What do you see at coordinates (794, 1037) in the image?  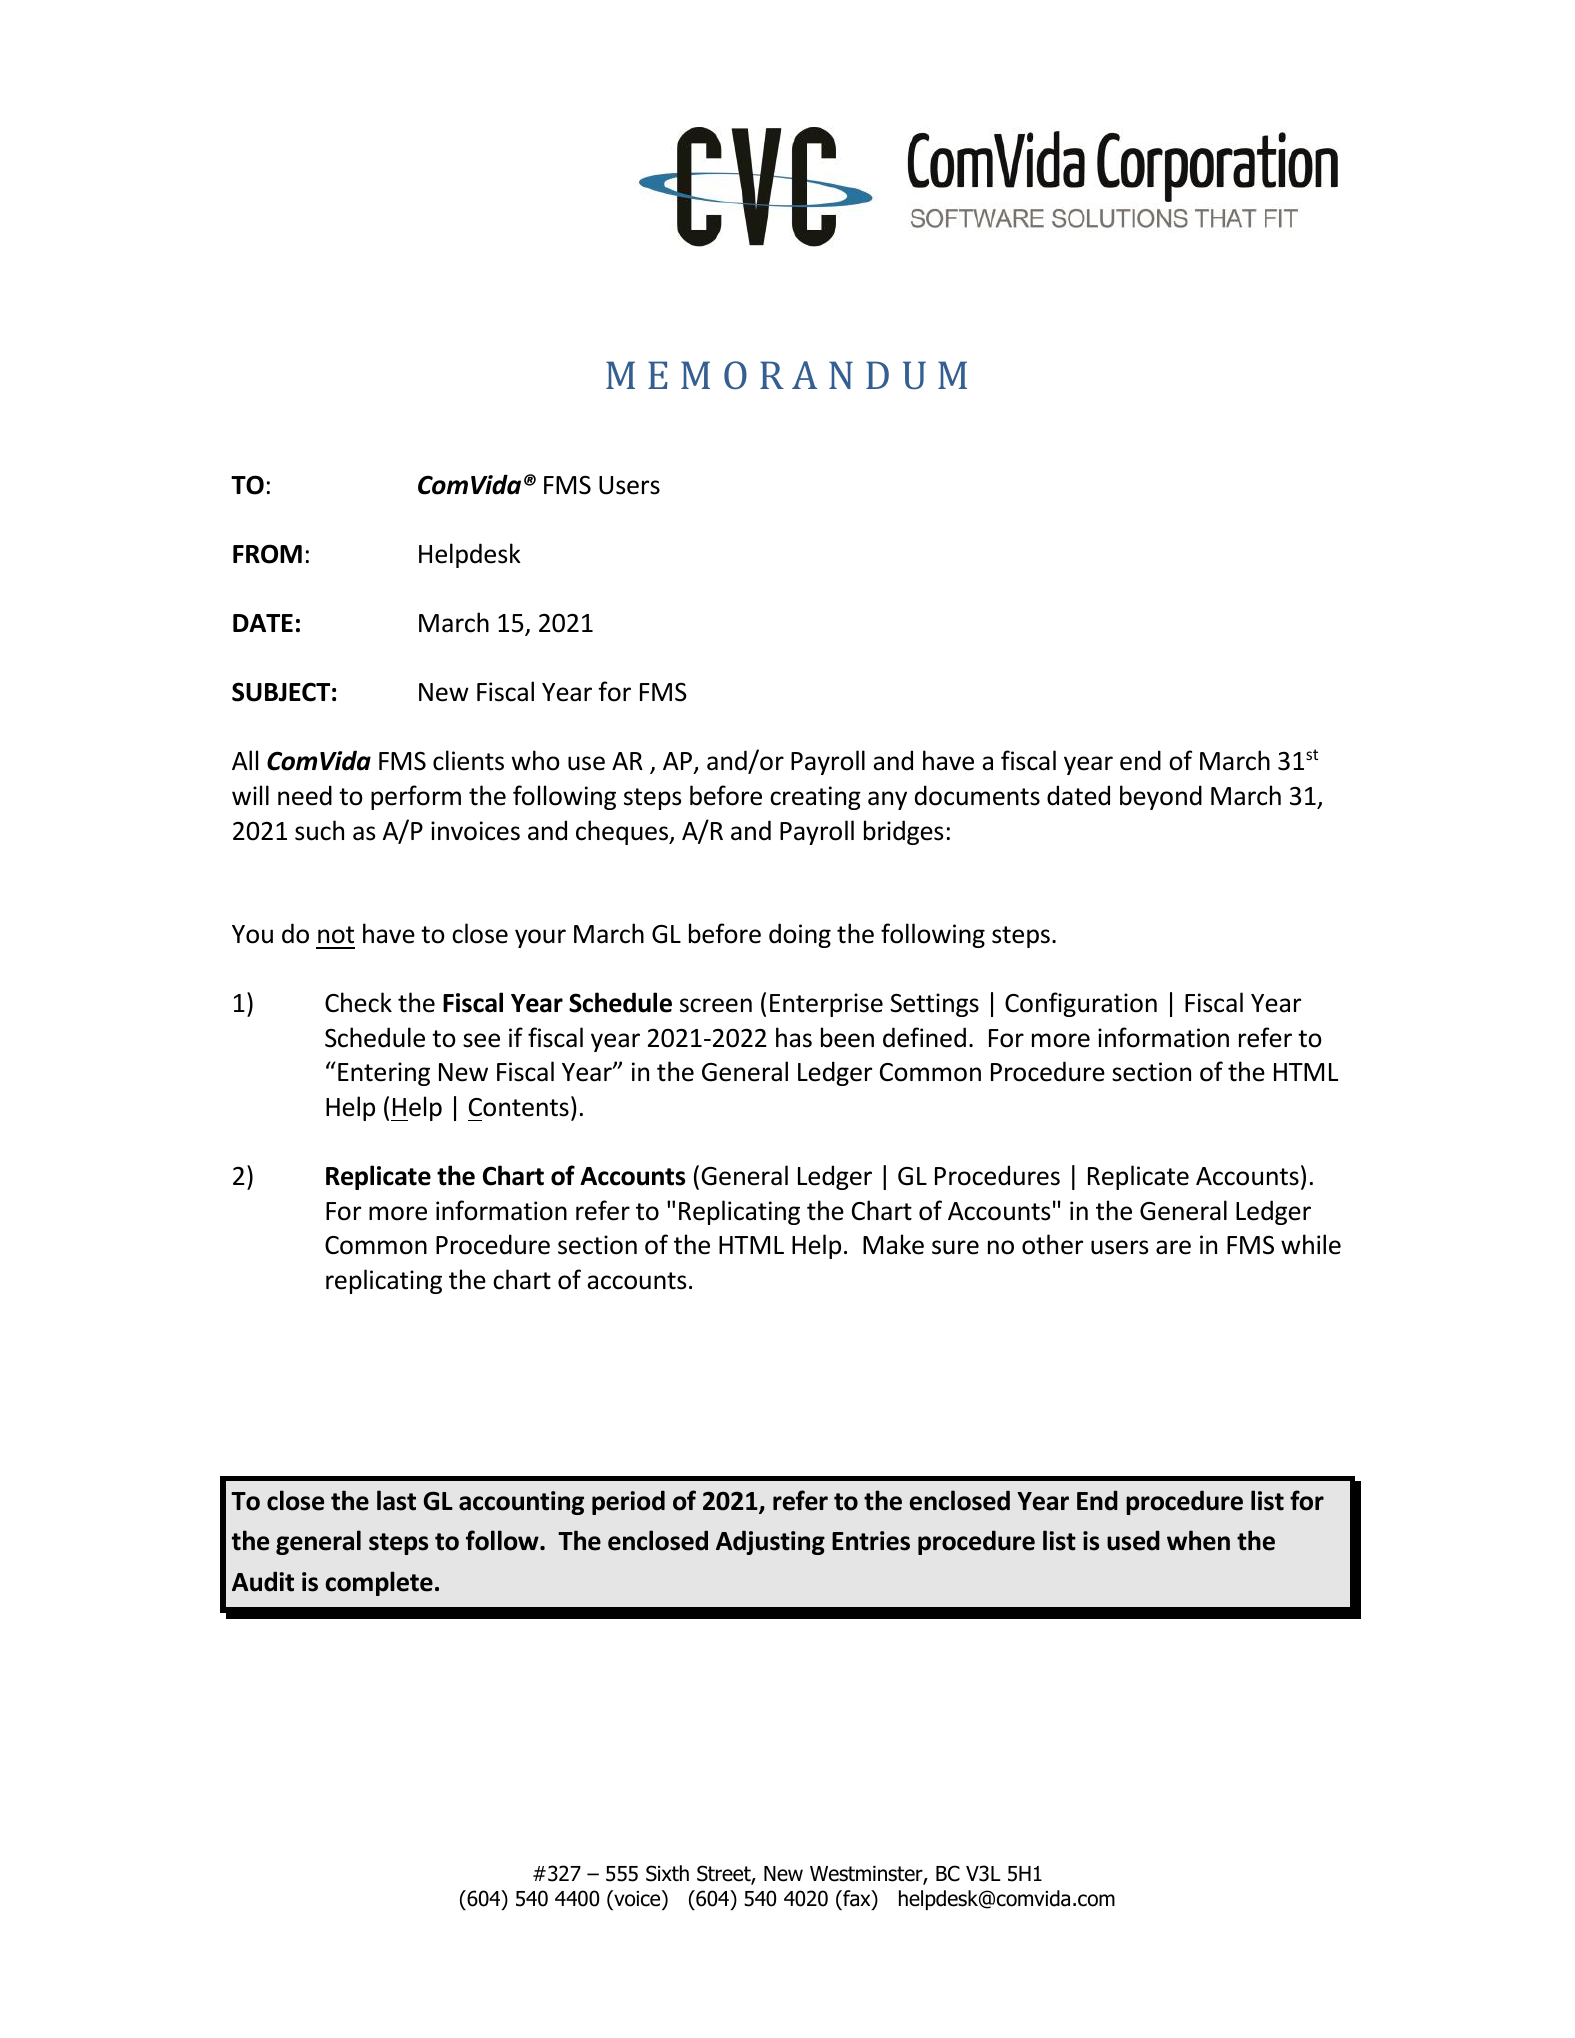 I see `has` at bounding box center [794, 1037].
